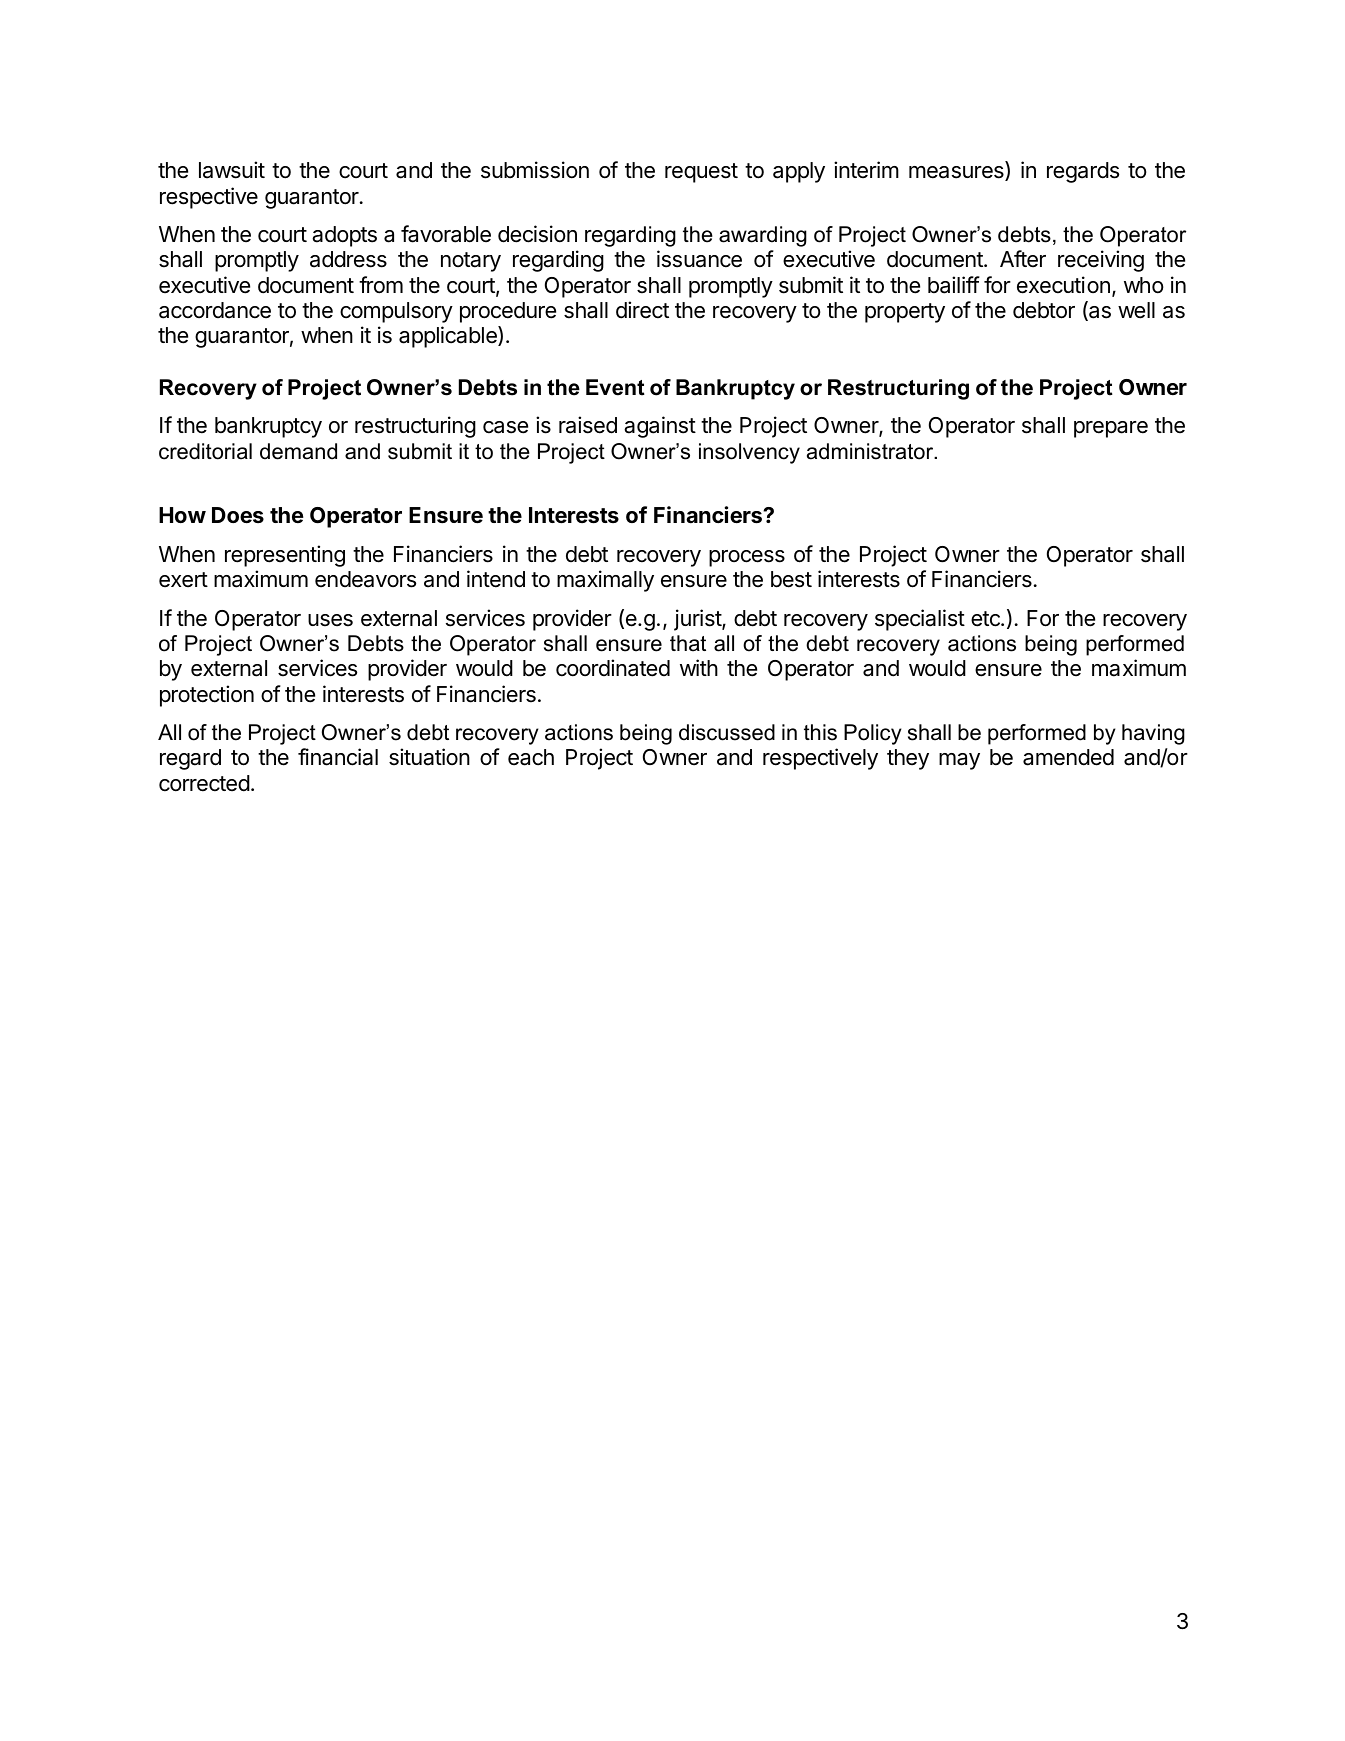  Describe the element at coordinates (232, 170) in the image. I see `lawsuit` at that location.
